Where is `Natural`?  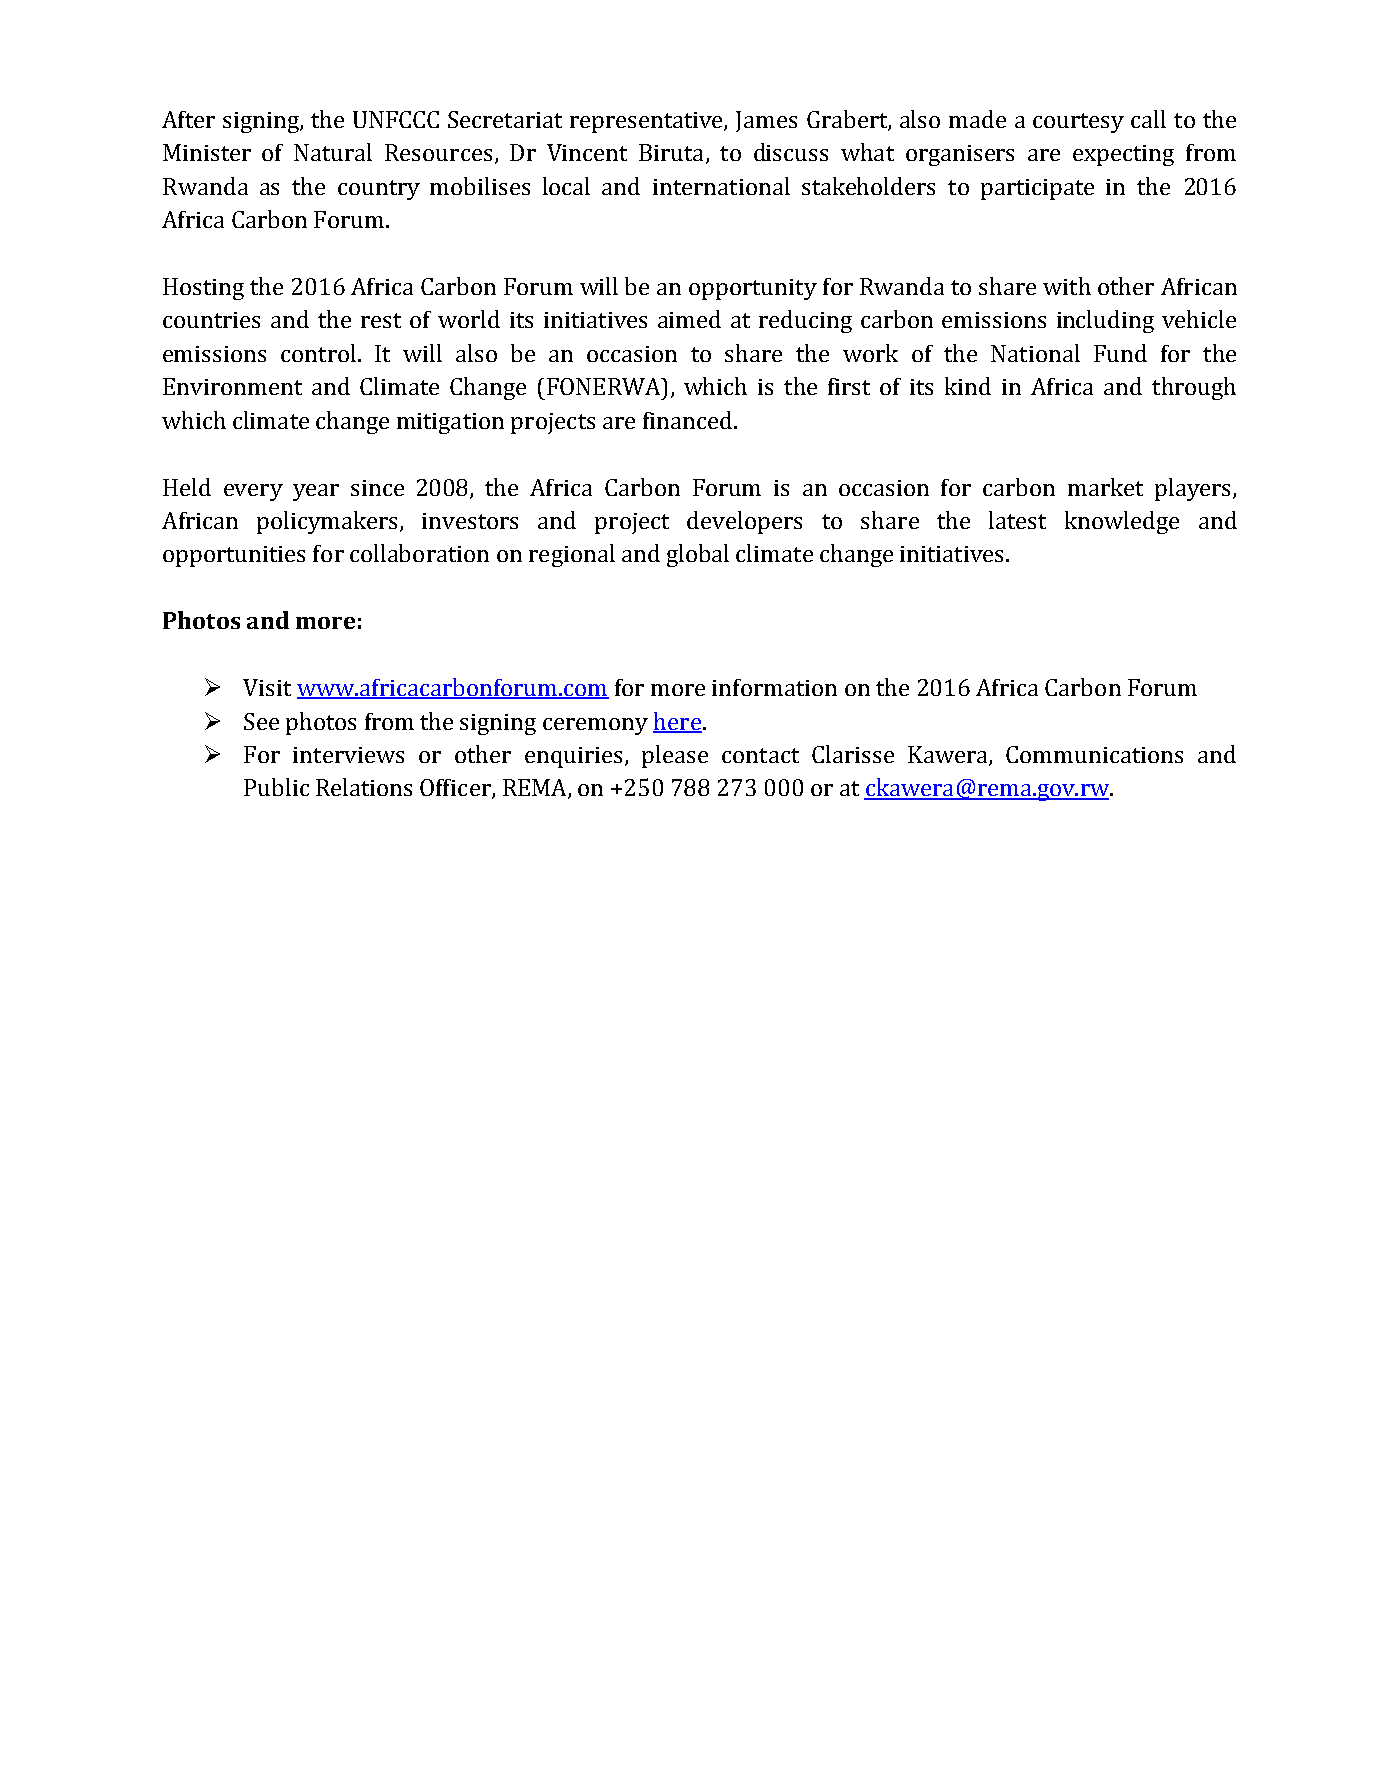 Natural is located at coordinates (333, 152).
